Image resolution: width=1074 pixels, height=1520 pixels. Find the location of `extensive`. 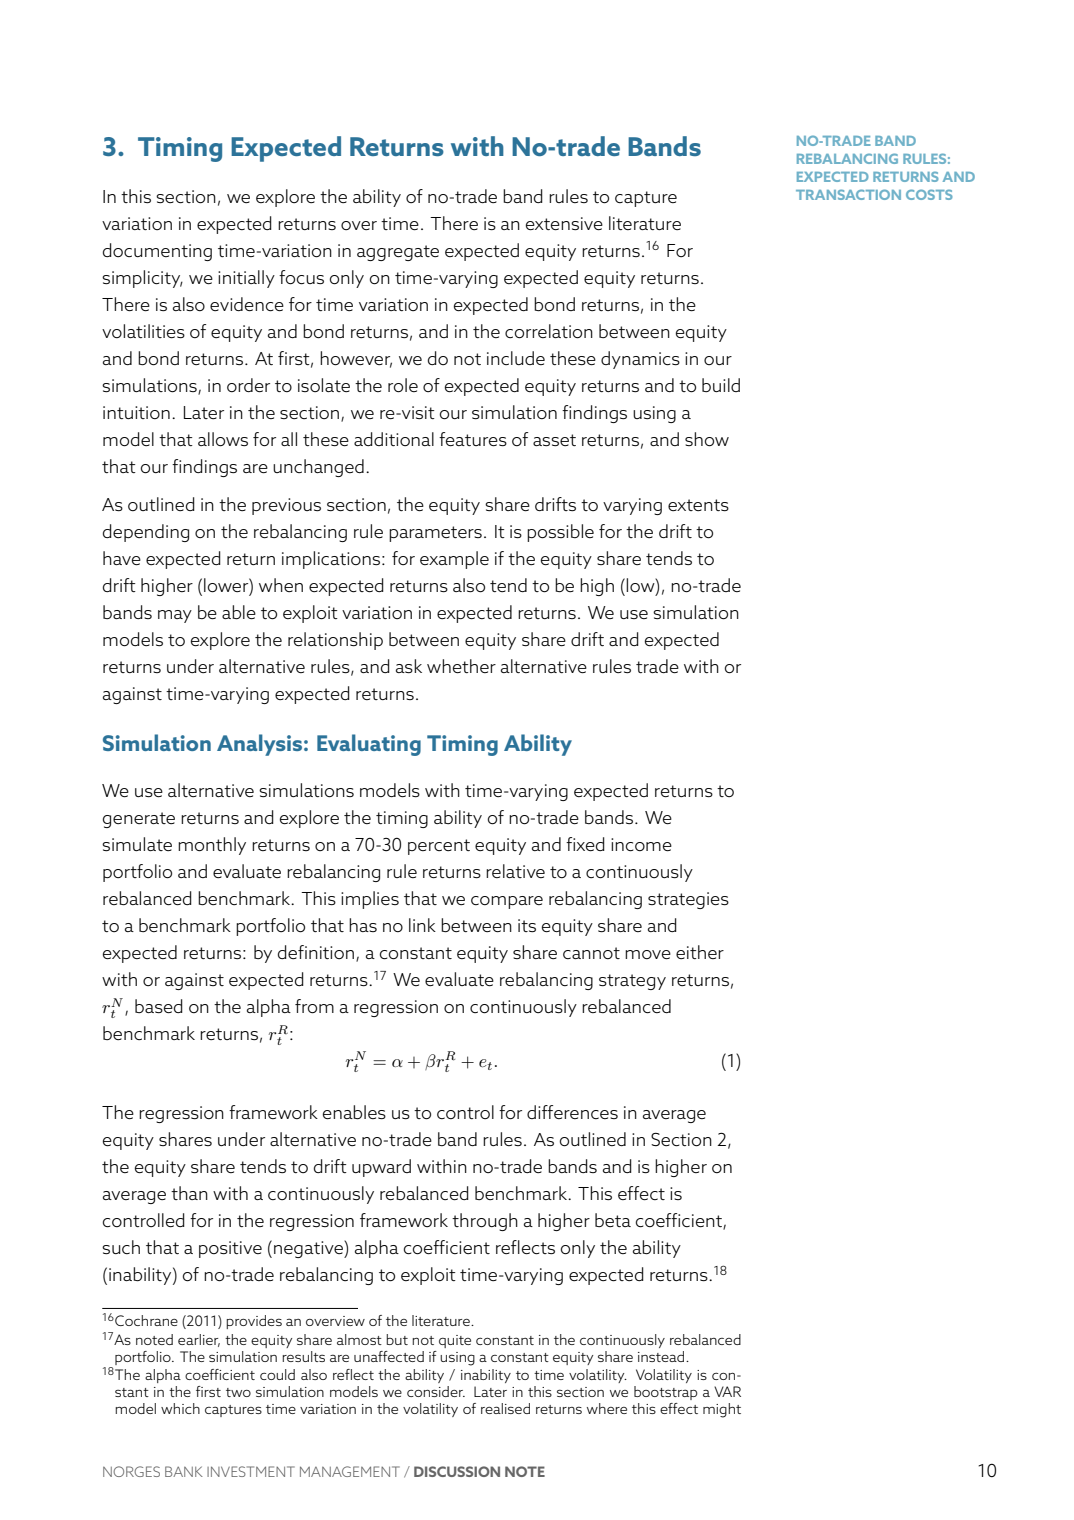

extensive is located at coordinates (564, 223).
